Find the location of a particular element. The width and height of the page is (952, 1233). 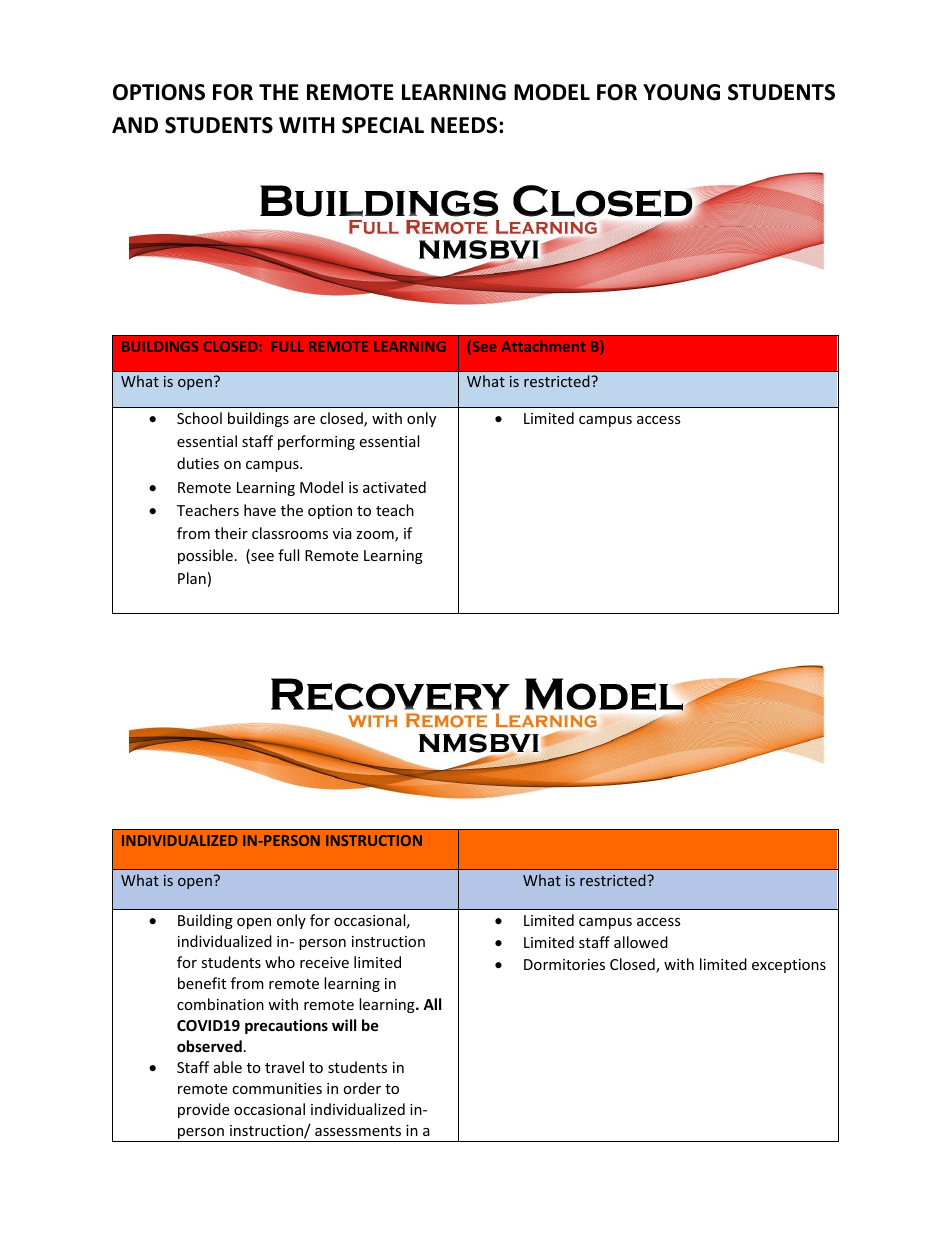

order is located at coordinates (362, 1088).
